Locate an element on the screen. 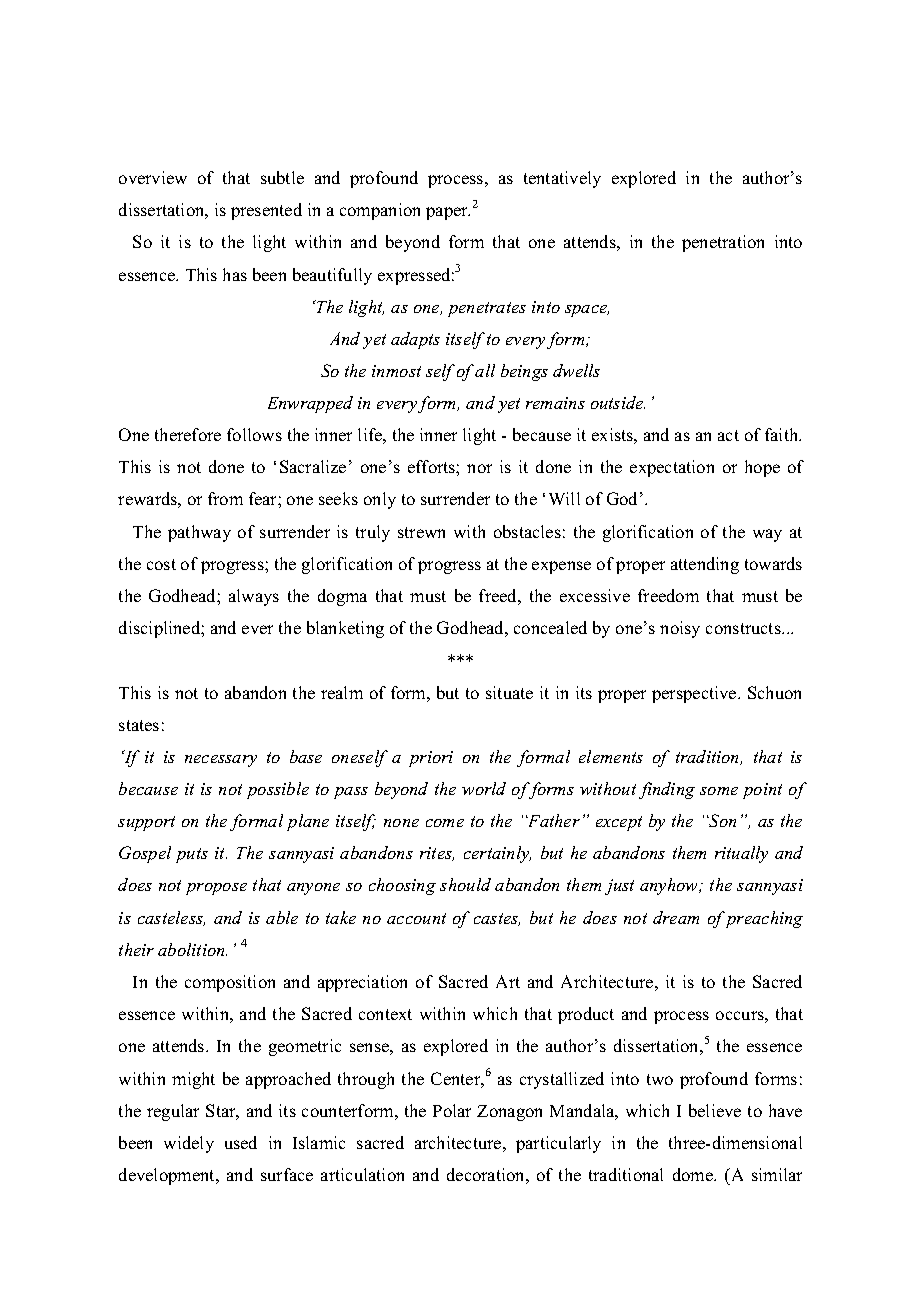 This screenshot has width=924, height=1308. dome is located at coordinates (694, 1174).
